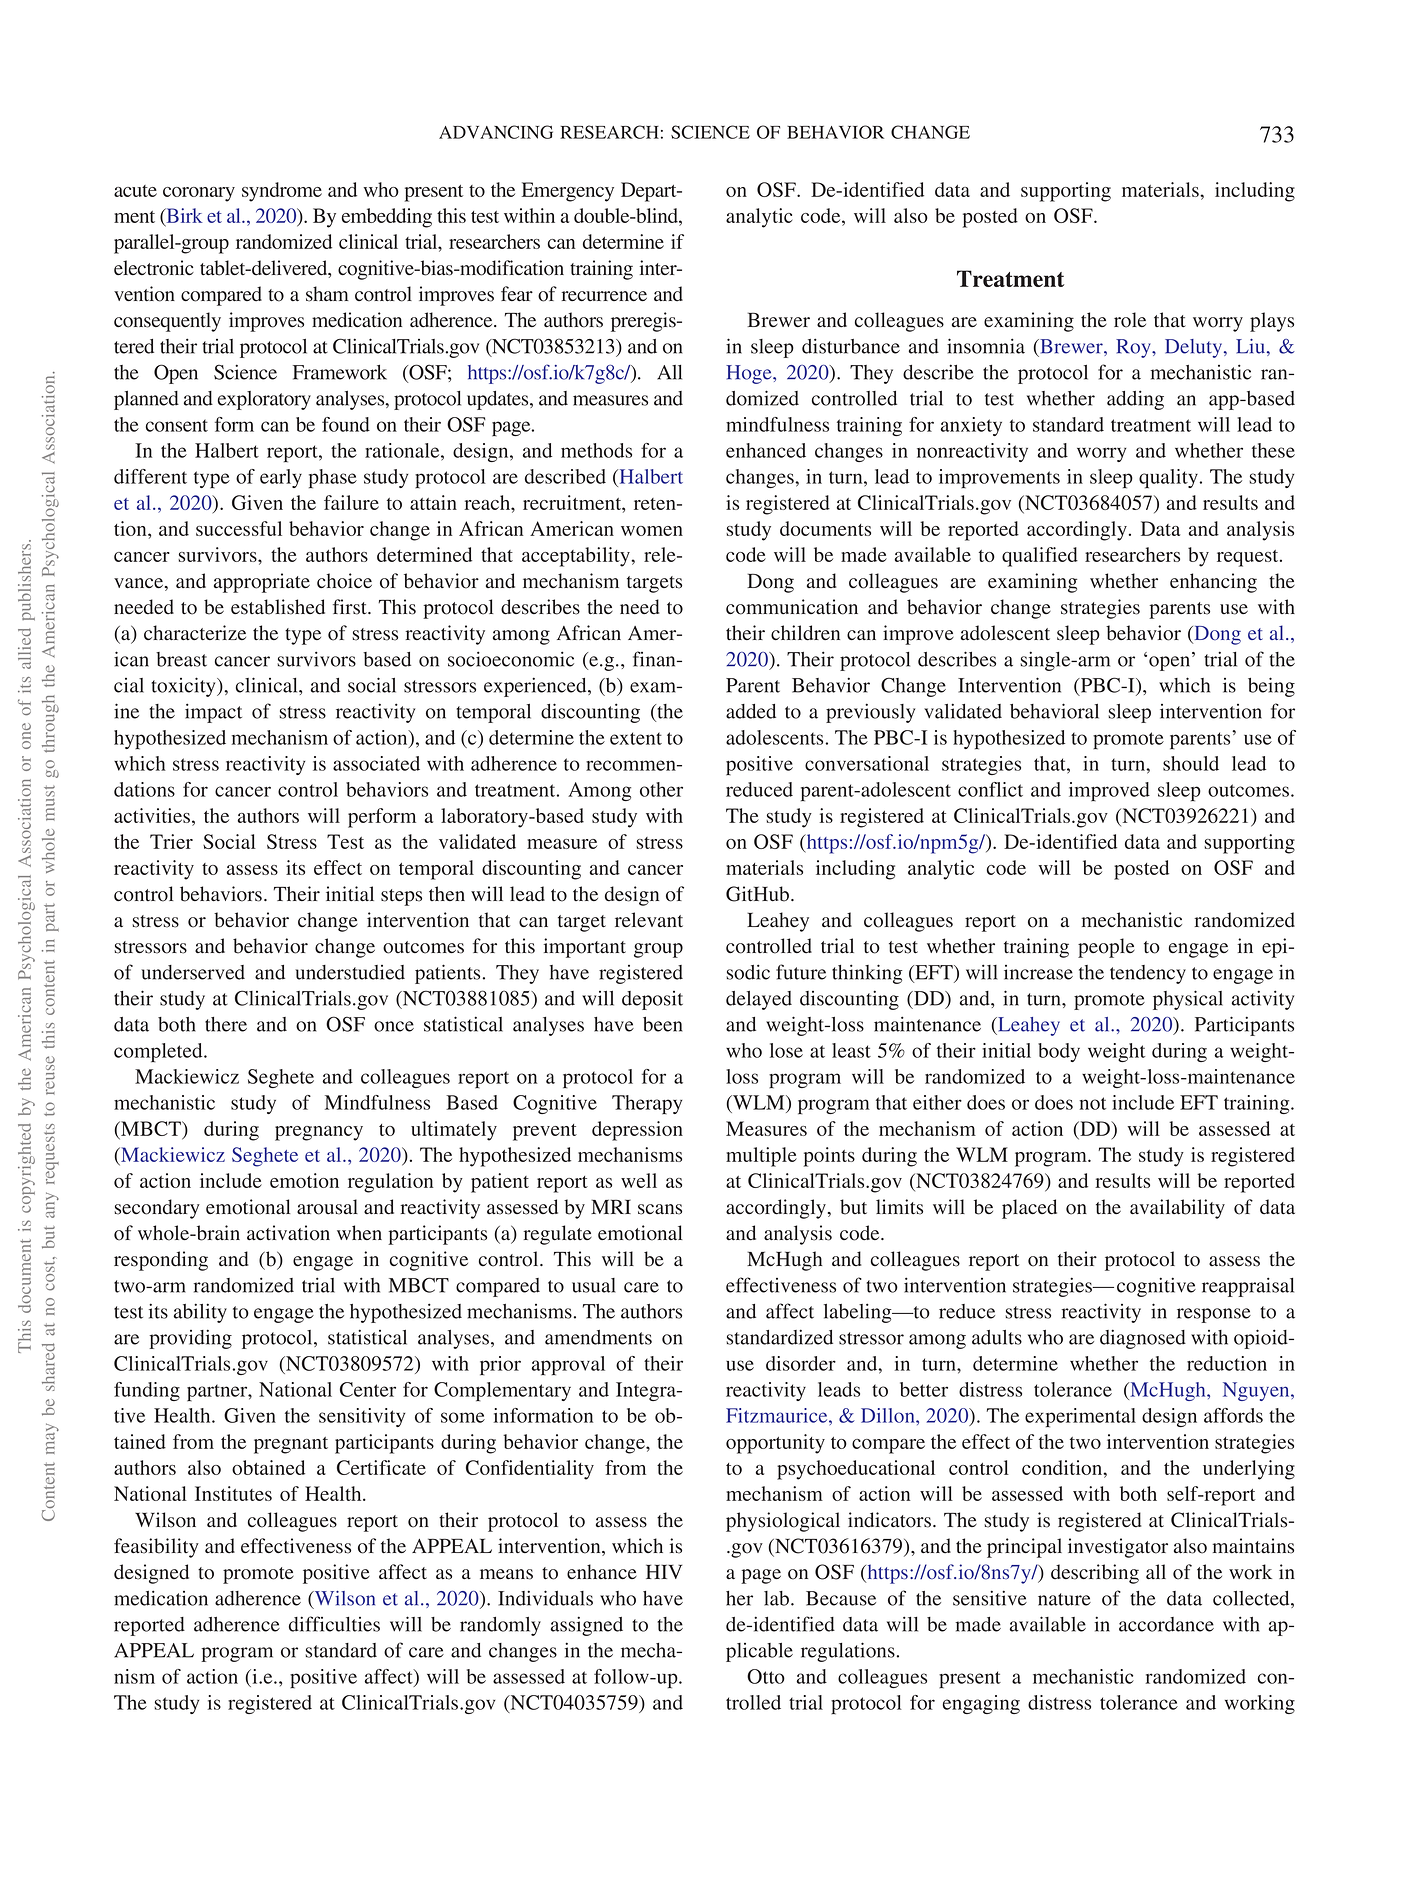  What do you see at coordinates (766, 1676) in the page?
I see `Otto` at bounding box center [766, 1676].
